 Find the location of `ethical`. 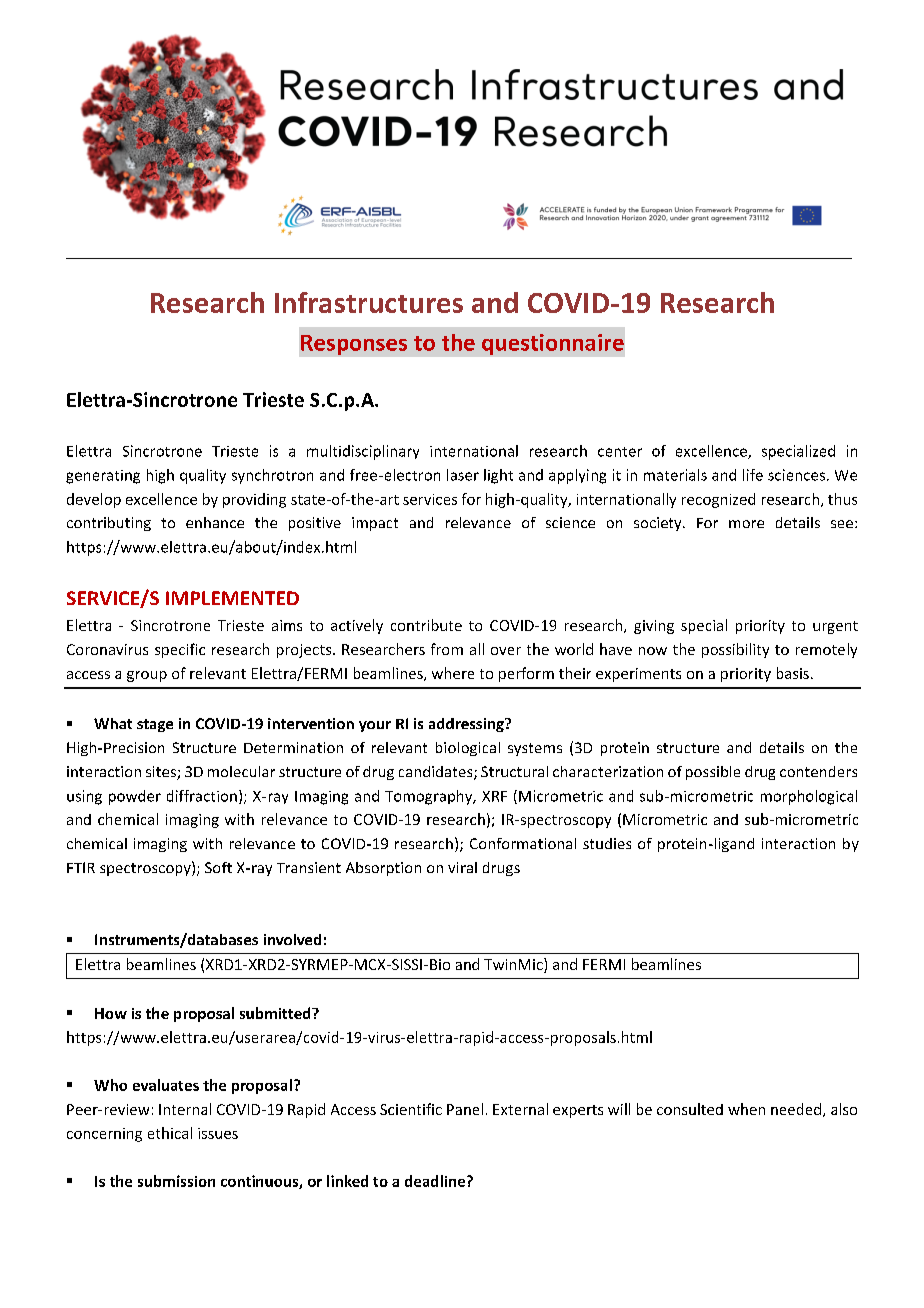

ethical is located at coordinates (170, 1133).
